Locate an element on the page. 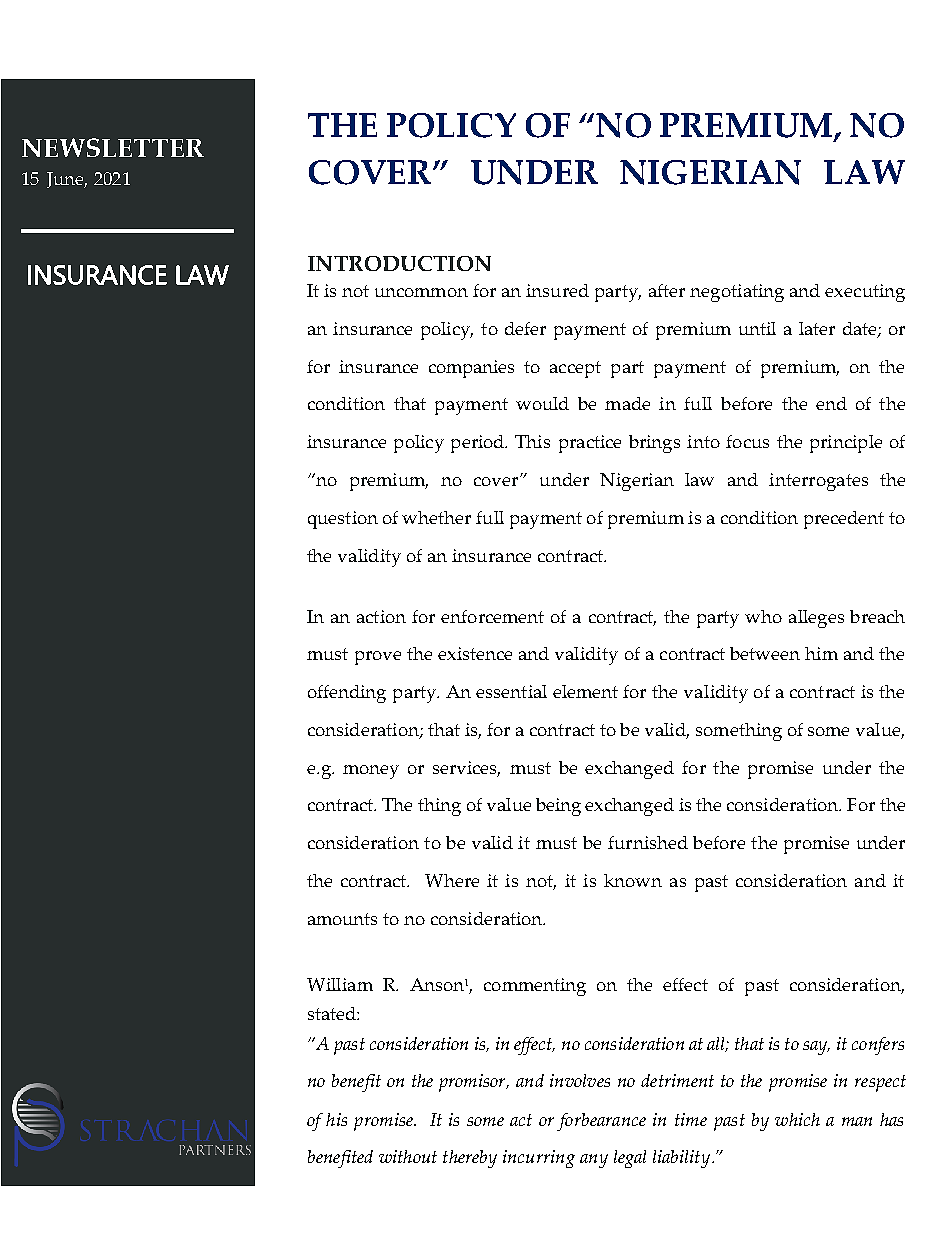 The height and width of the page is (1233, 952). NEWSLETTER is located at coordinates (113, 147).
